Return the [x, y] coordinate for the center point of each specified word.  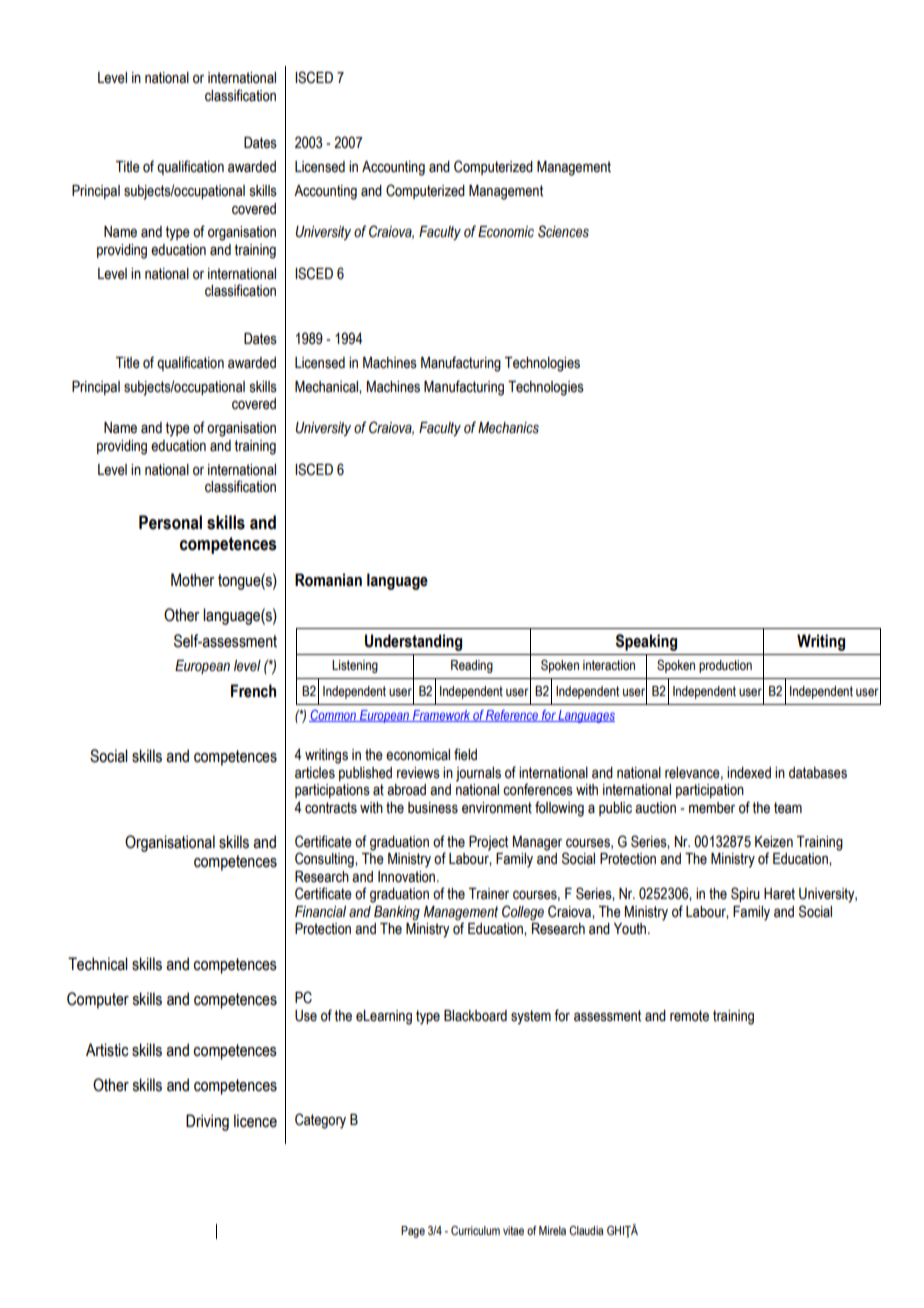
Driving [207, 1122]
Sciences [563, 231]
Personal [170, 522]
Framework [441, 716]
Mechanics [508, 428]
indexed [749, 773]
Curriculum [475, 1230]
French [253, 691]
